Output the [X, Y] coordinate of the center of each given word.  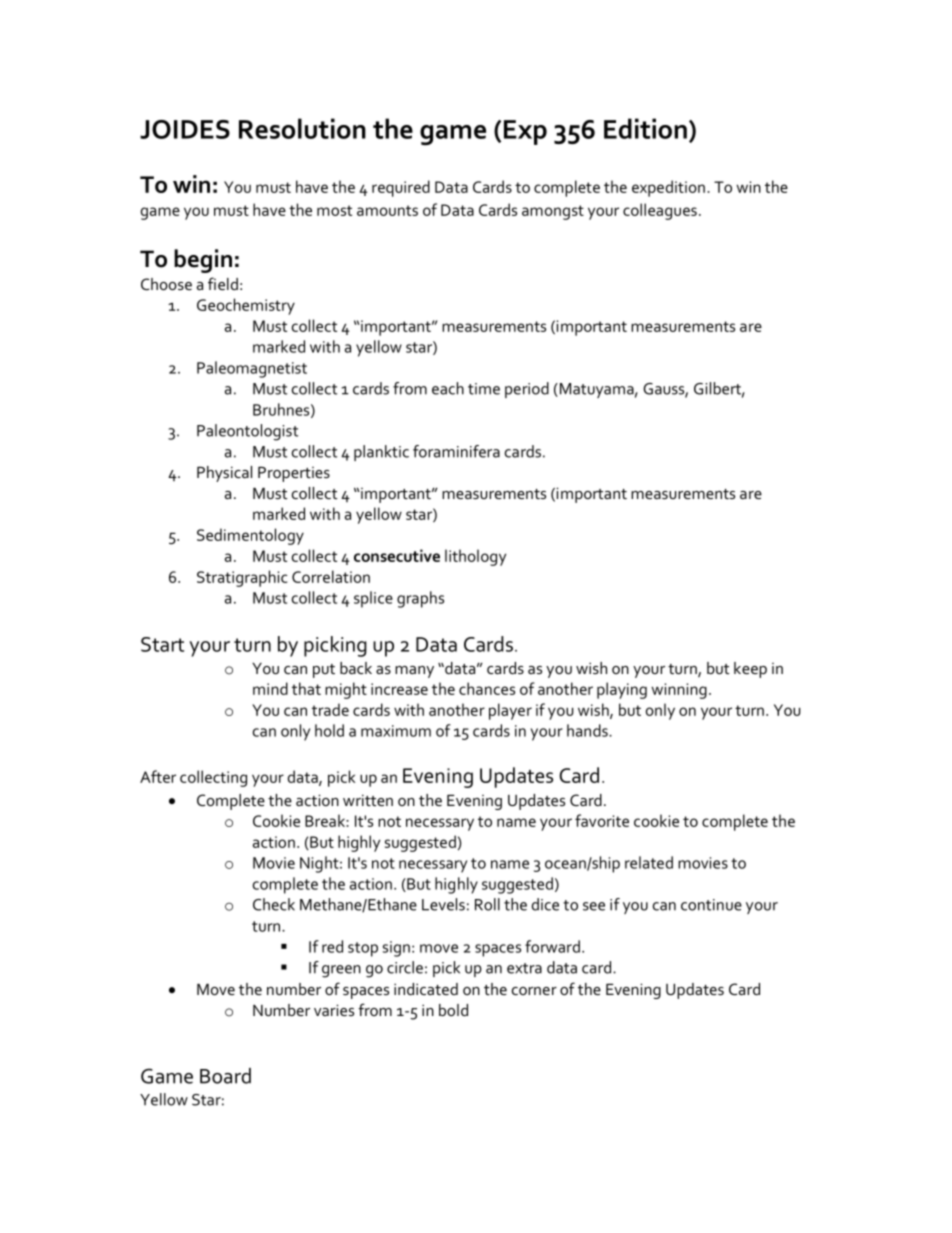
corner [534, 991]
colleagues [660, 211]
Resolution [302, 128]
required [401, 188]
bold [453, 1010]
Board [225, 1076]
